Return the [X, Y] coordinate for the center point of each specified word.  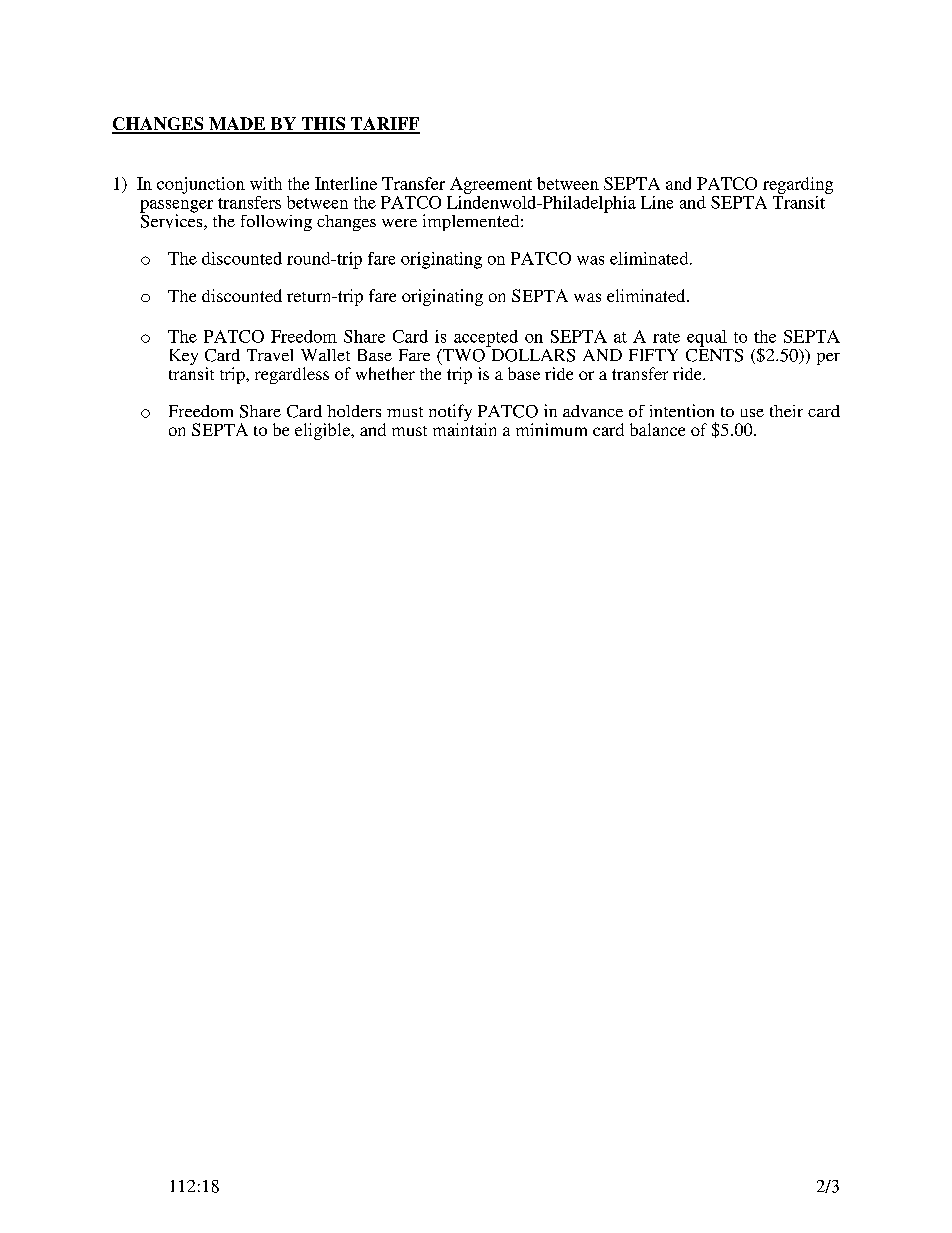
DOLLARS [532, 354]
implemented [472, 222]
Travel [270, 355]
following [276, 223]
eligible [324, 431]
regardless [292, 375]
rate [666, 337]
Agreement [491, 185]
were [399, 223]
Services [172, 221]
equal [707, 338]
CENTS [714, 354]
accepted [486, 338]
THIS [323, 125]
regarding [798, 185]
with [266, 183]
